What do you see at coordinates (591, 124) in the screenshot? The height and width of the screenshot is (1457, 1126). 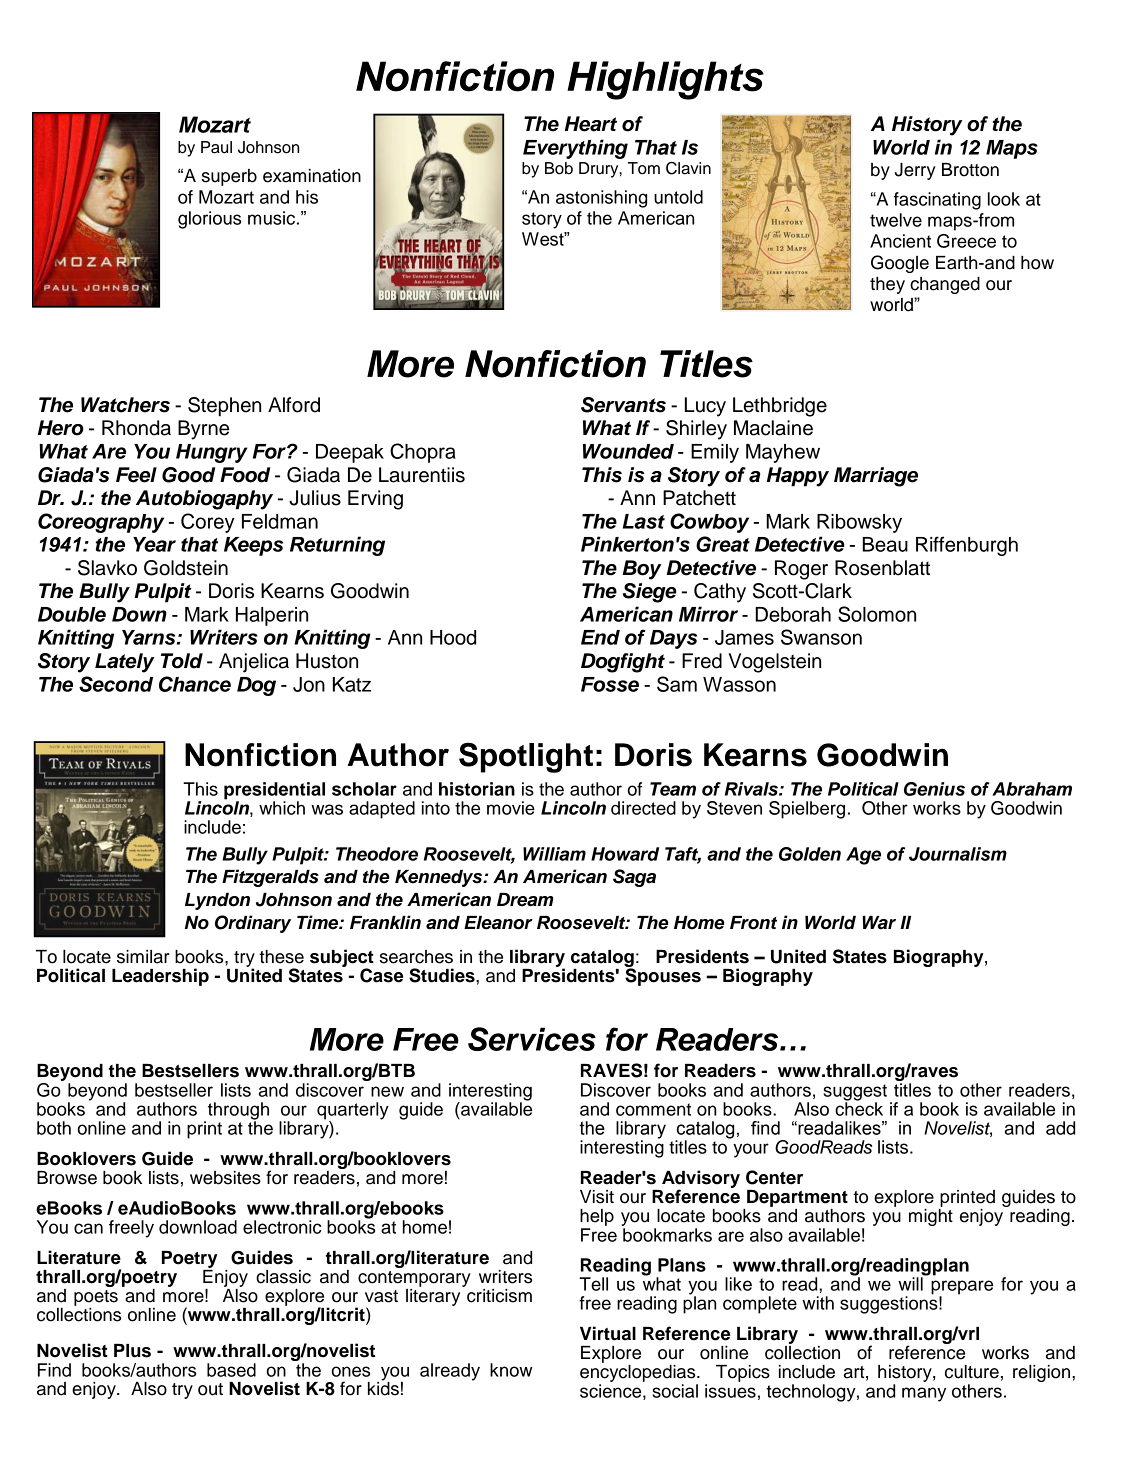 I see `Heart` at bounding box center [591, 124].
